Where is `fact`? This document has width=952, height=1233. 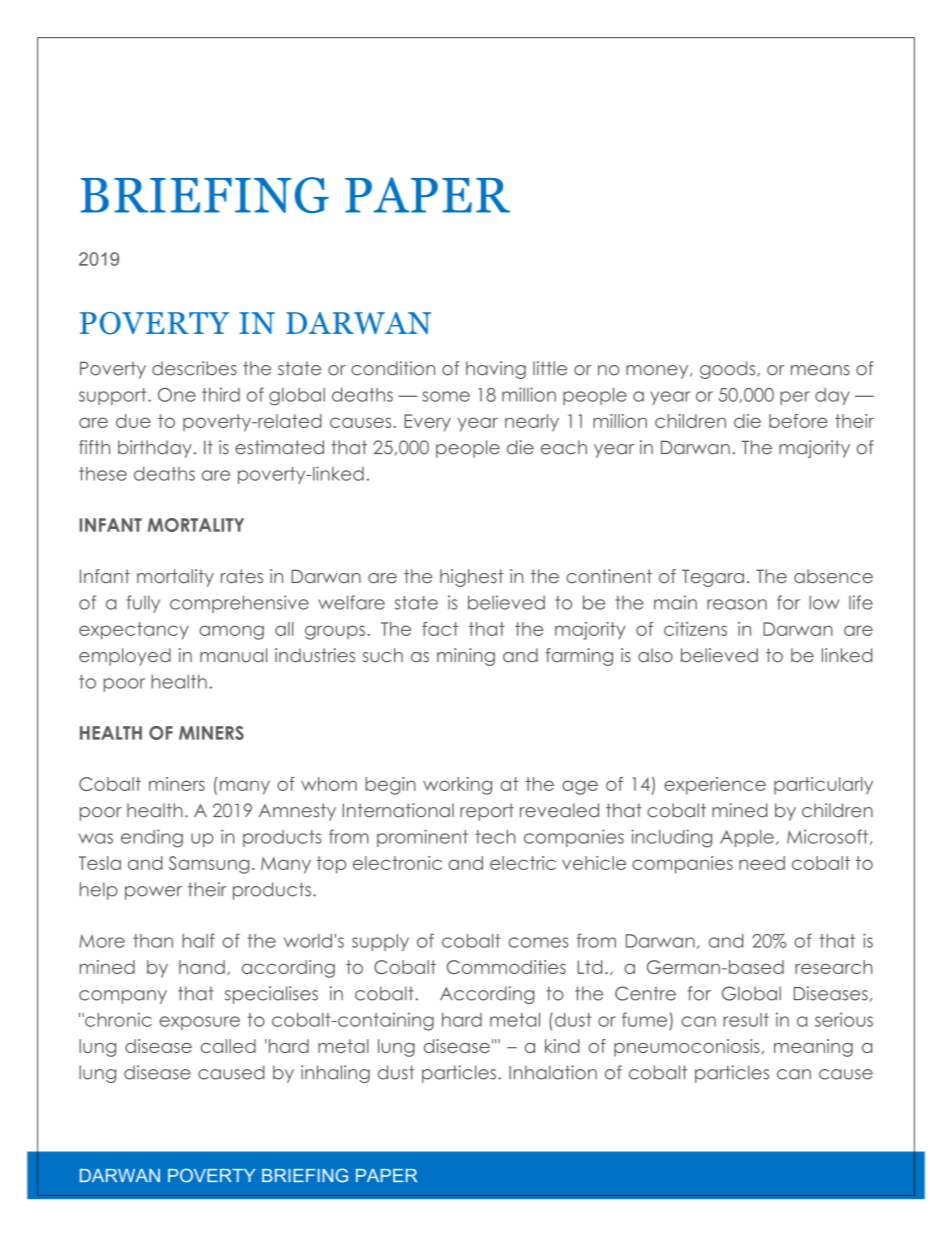
fact is located at coordinates (440, 629).
